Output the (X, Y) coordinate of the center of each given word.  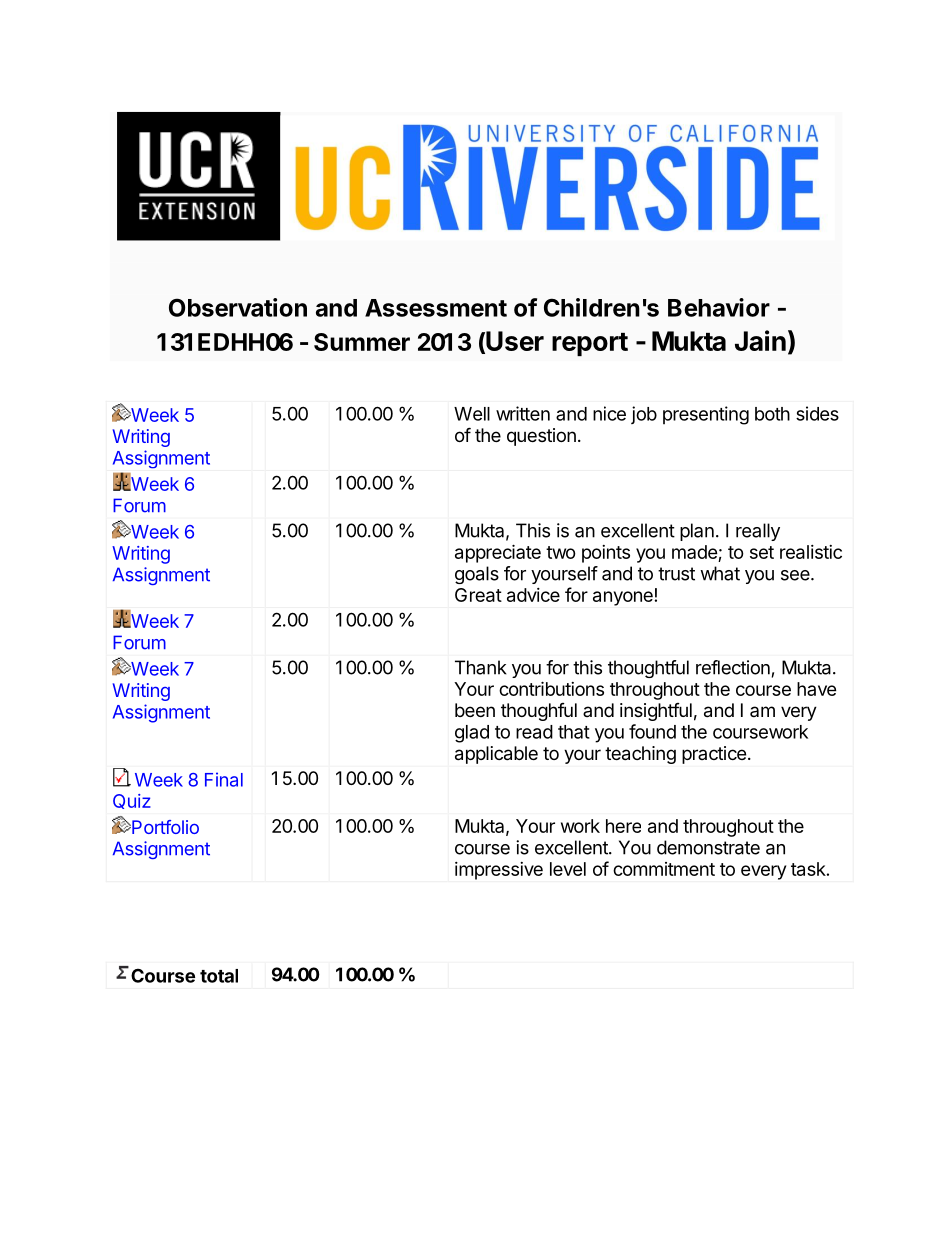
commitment (664, 869)
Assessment (436, 308)
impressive (499, 871)
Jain (760, 340)
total (219, 976)
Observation (238, 307)
